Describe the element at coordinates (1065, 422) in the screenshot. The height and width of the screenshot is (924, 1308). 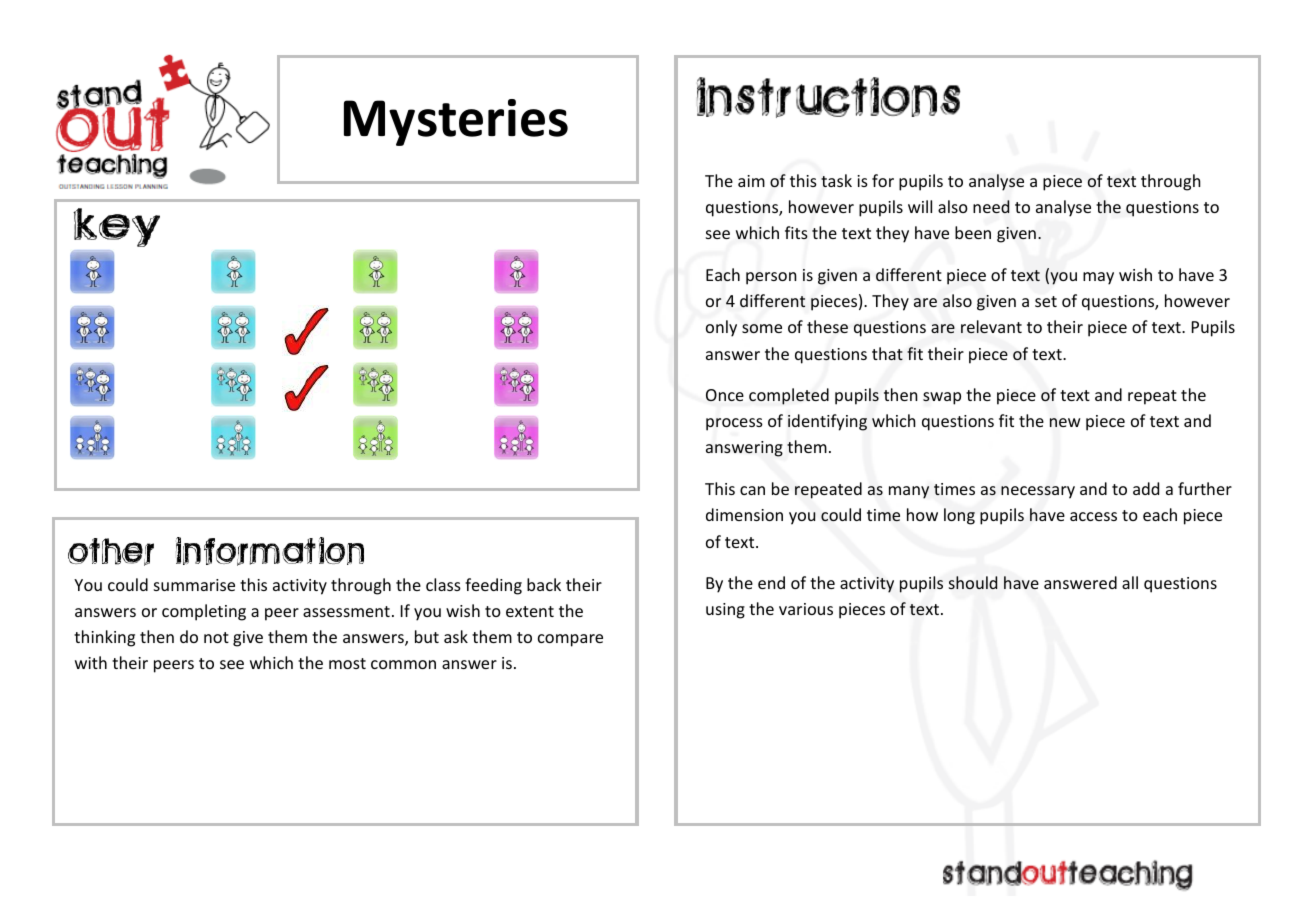
I see `new` at that location.
